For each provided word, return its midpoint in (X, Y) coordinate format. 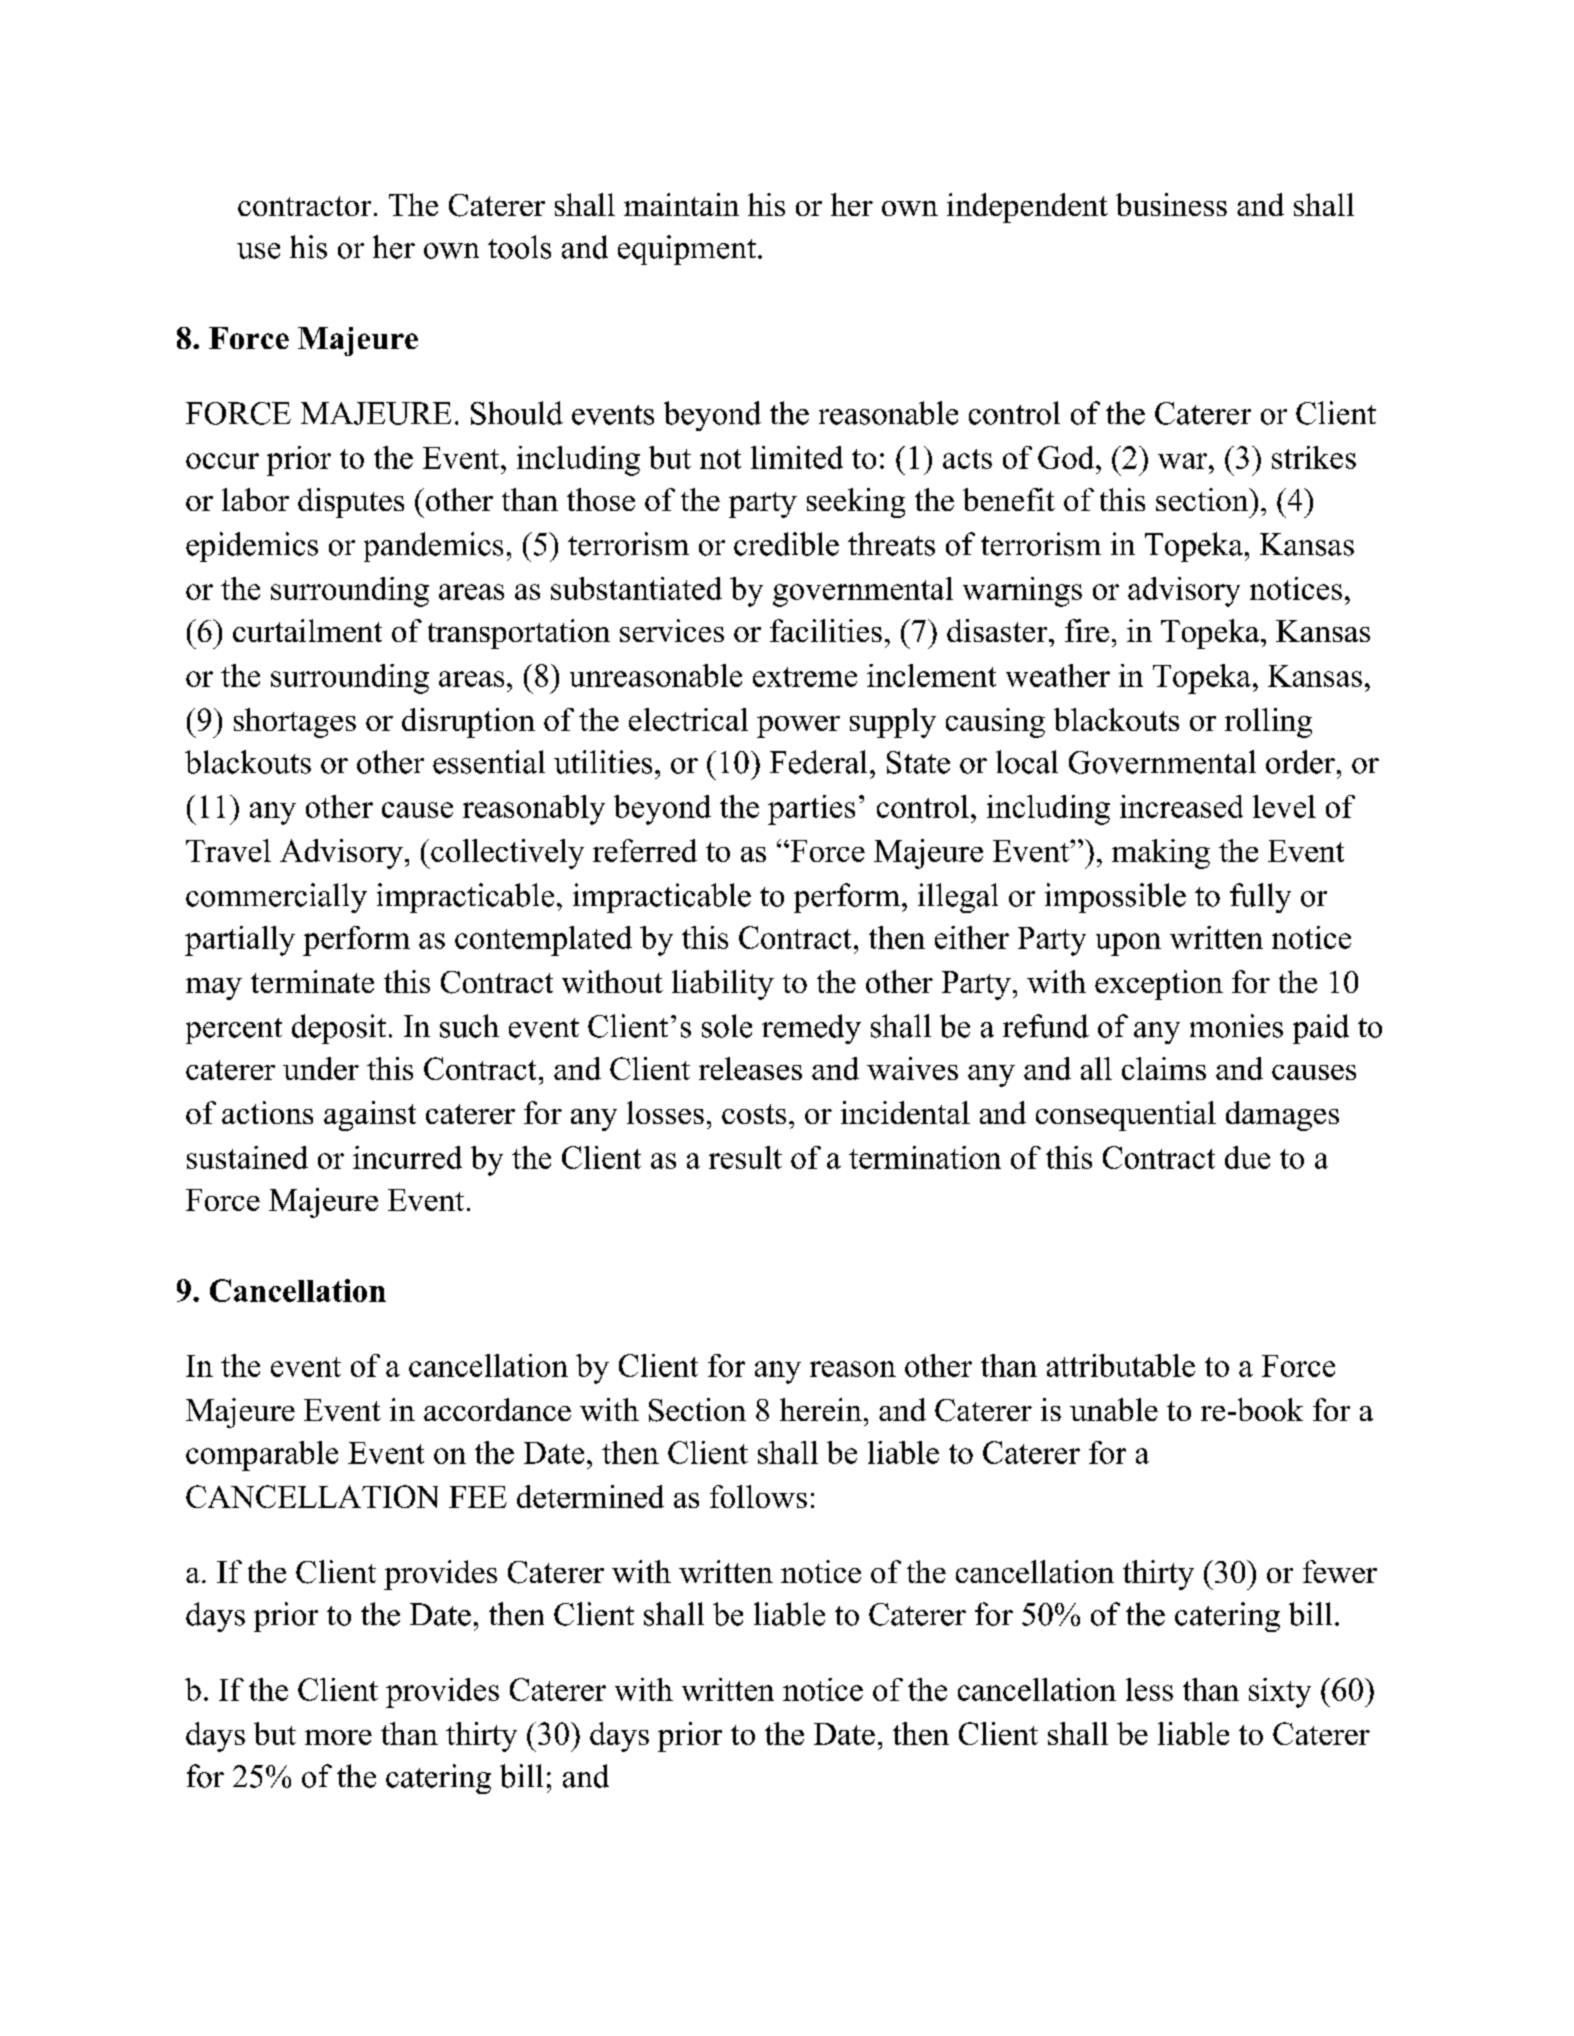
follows (758, 1496)
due (1247, 1157)
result (745, 1157)
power (798, 727)
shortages (295, 723)
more (338, 1737)
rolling (1268, 723)
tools (519, 247)
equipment (688, 250)
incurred (407, 1157)
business (1171, 204)
